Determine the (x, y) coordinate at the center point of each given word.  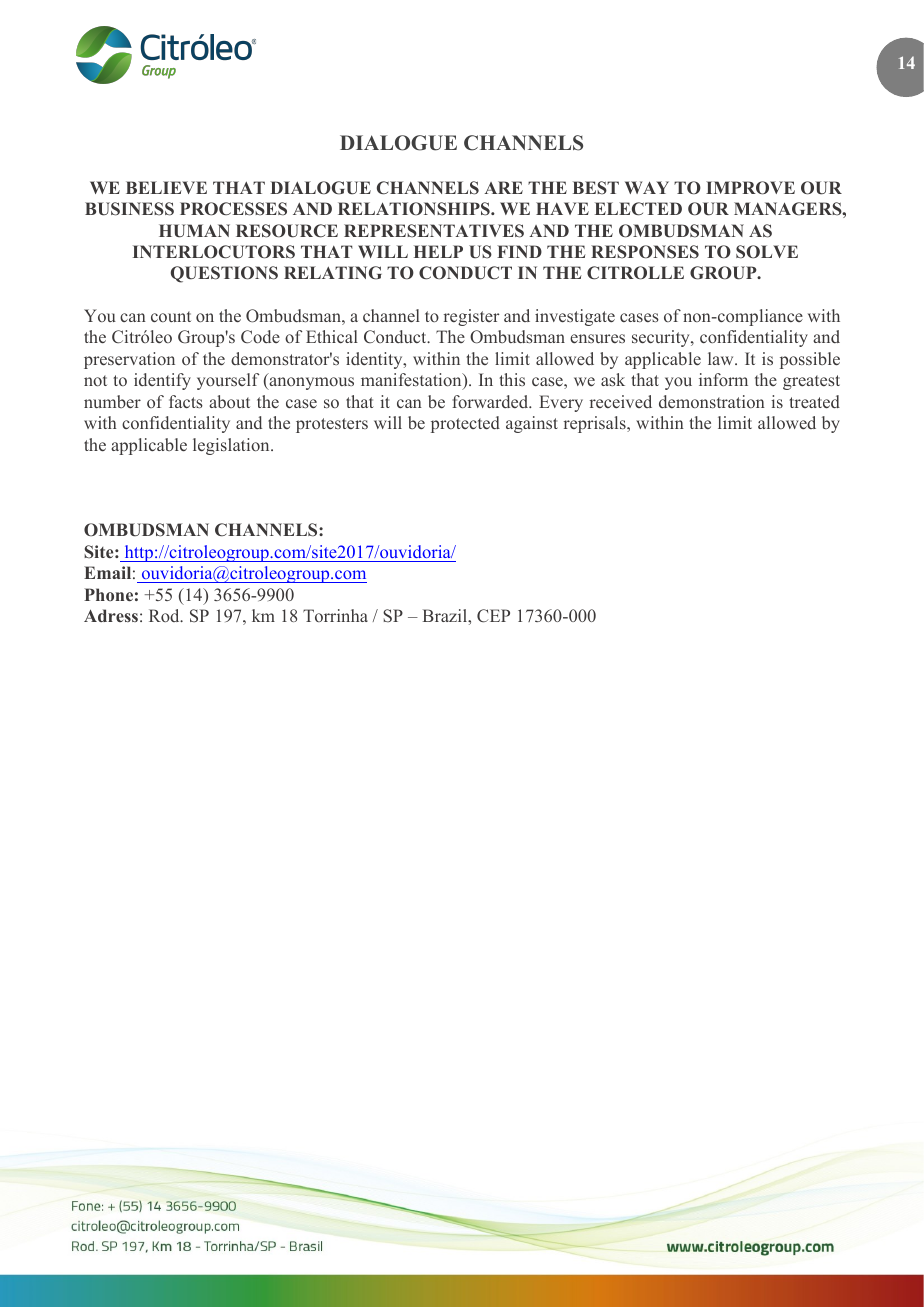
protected (465, 424)
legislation (232, 446)
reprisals (596, 424)
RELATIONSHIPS (415, 209)
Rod (165, 615)
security (662, 338)
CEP (493, 616)
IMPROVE (750, 188)
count (171, 316)
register (471, 317)
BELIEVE (166, 187)
